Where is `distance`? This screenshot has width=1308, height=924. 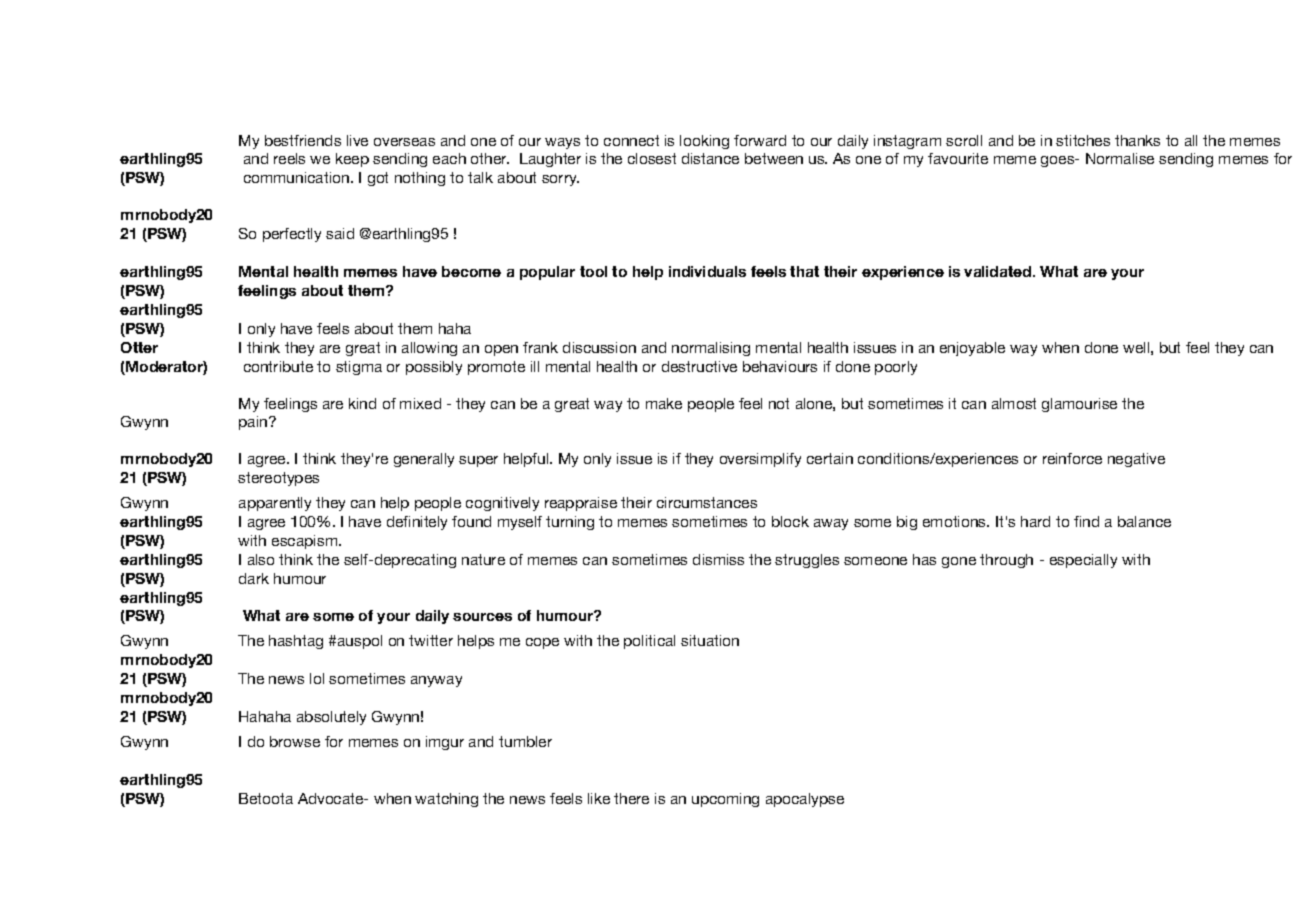 distance is located at coordinates (710, 158).
